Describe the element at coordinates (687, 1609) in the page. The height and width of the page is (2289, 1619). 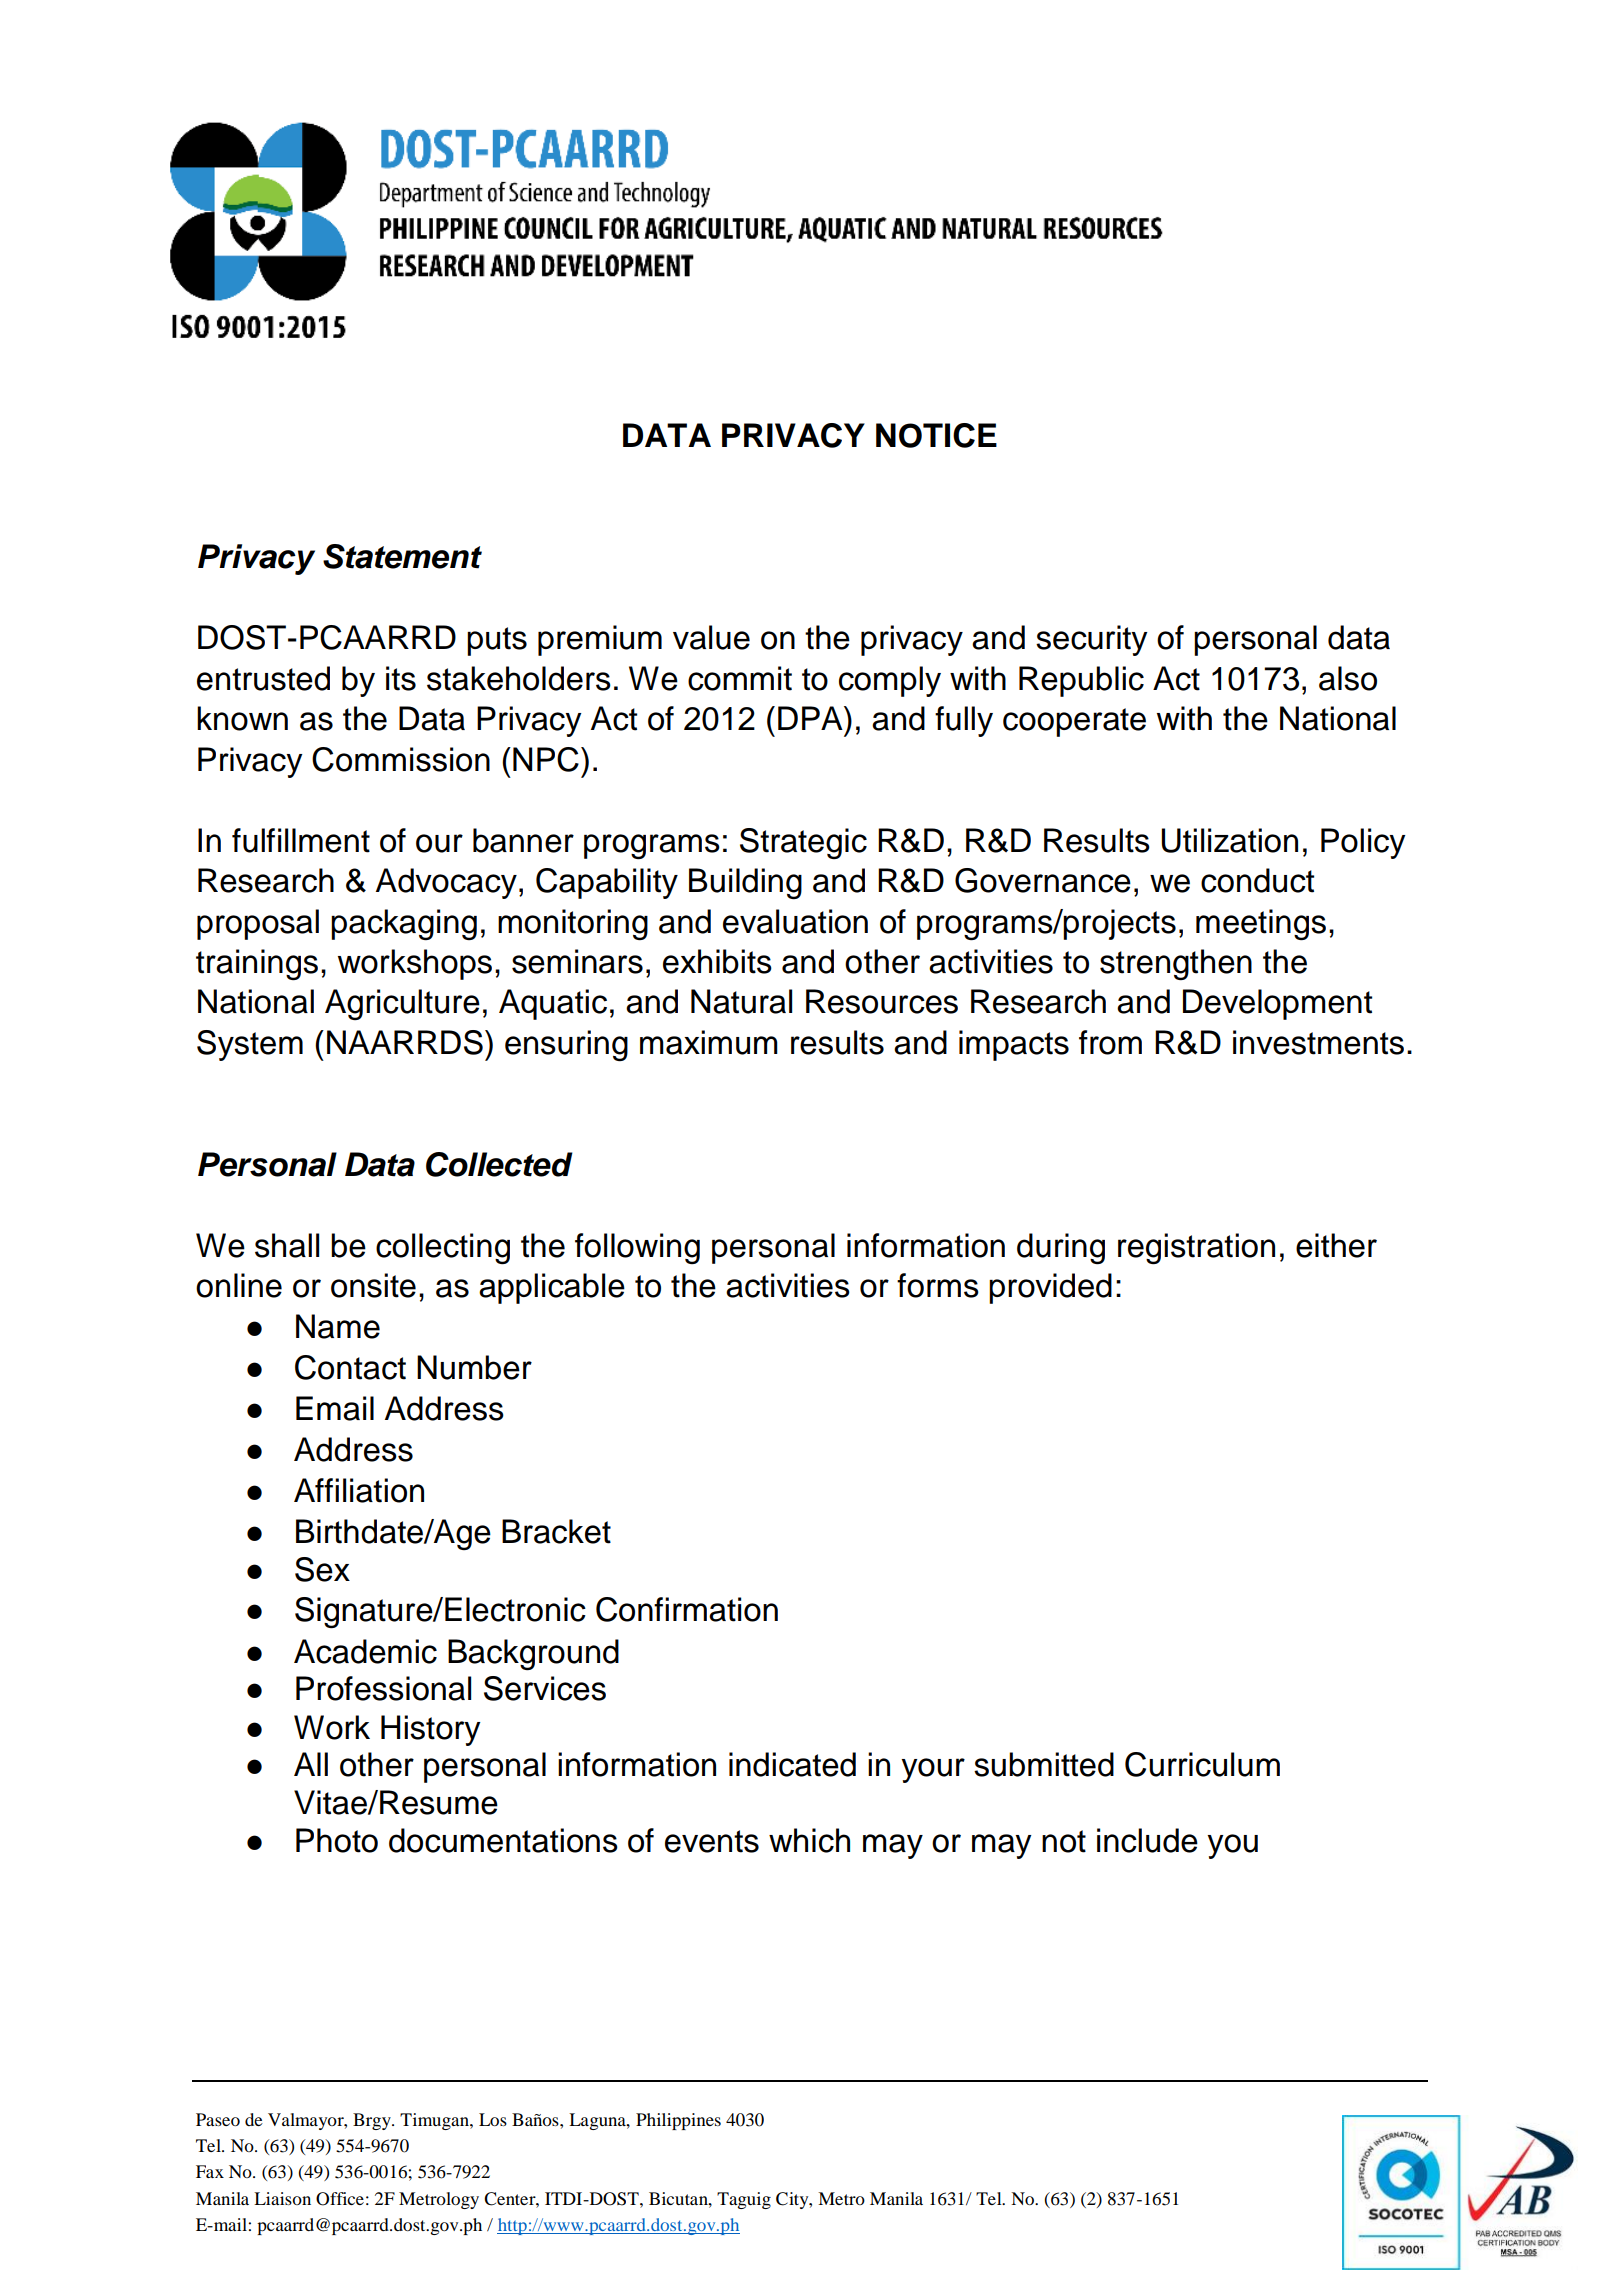
I see `Confirmation` at that location.
